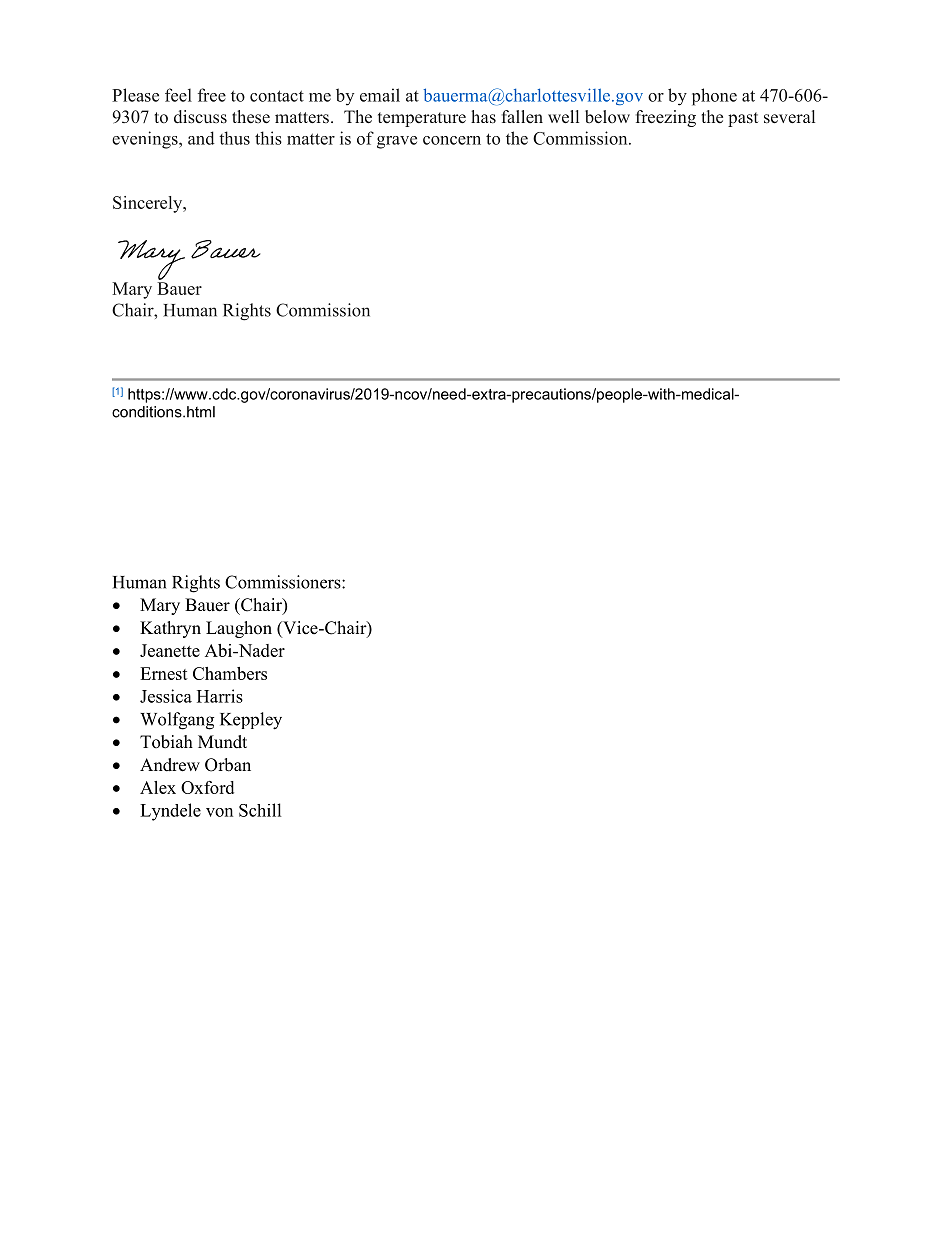  I want to click on Orban, so click(228, 765).
